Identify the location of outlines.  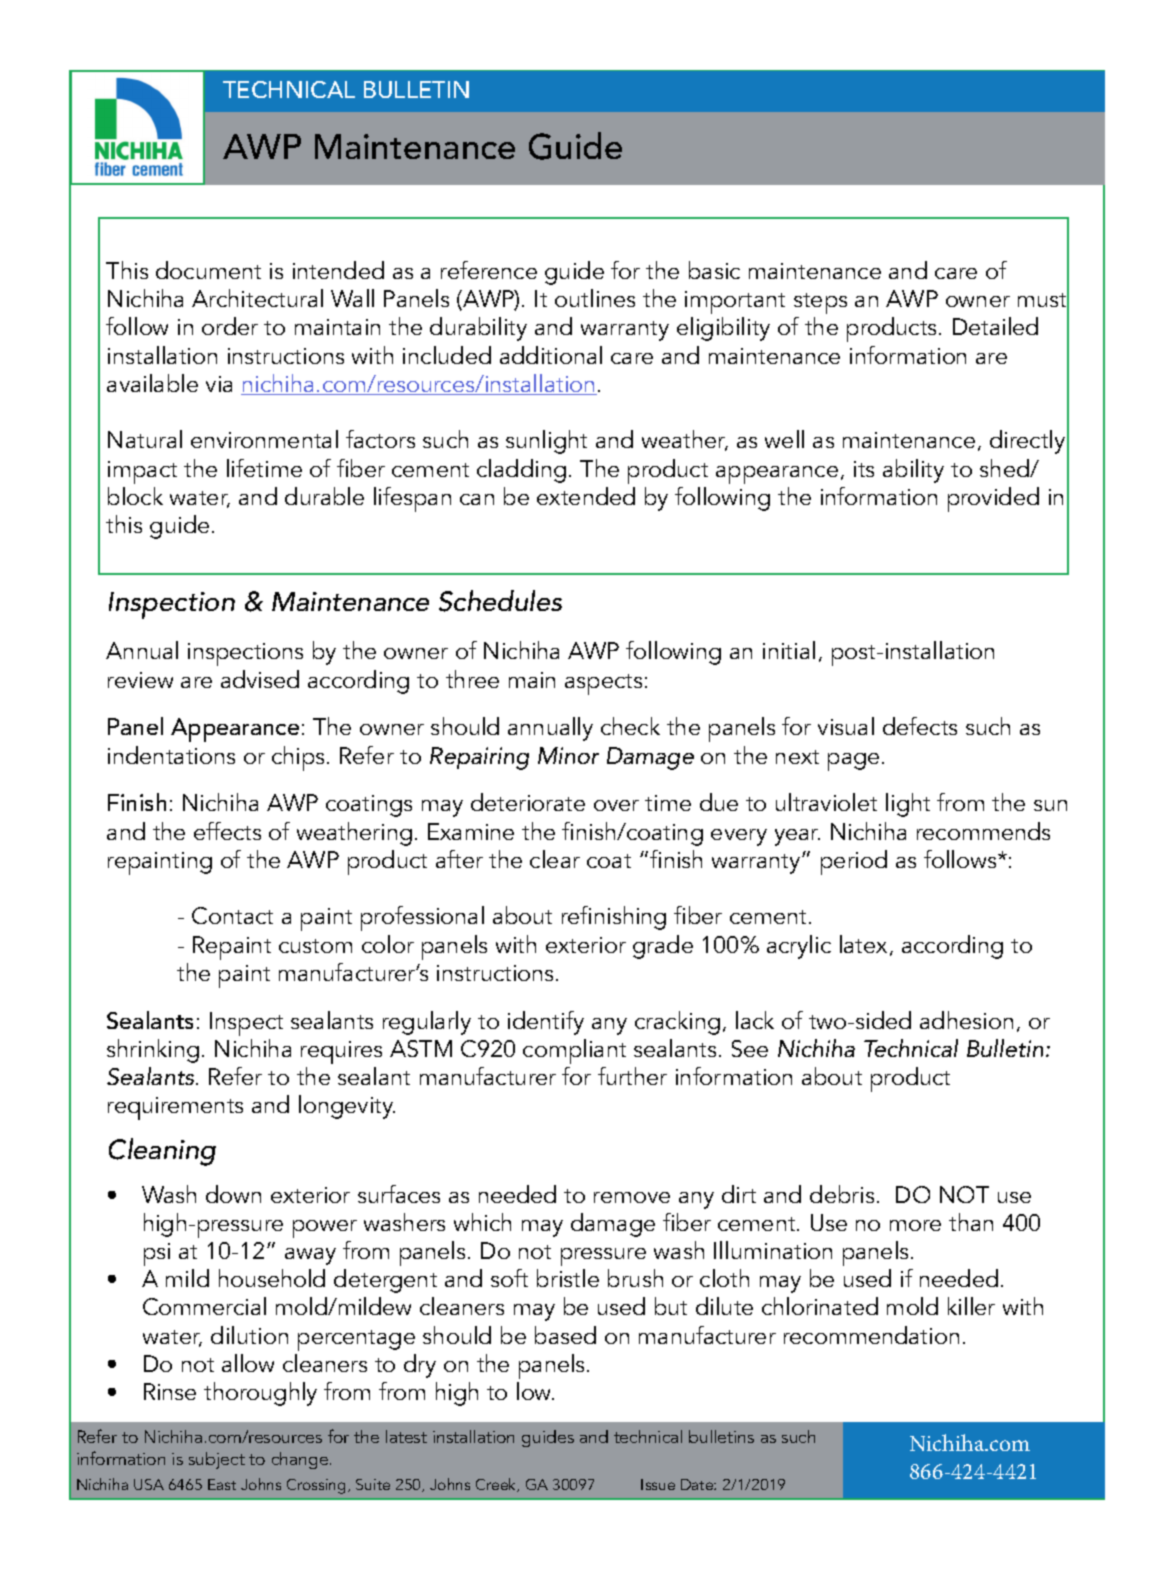
(595, 298).
